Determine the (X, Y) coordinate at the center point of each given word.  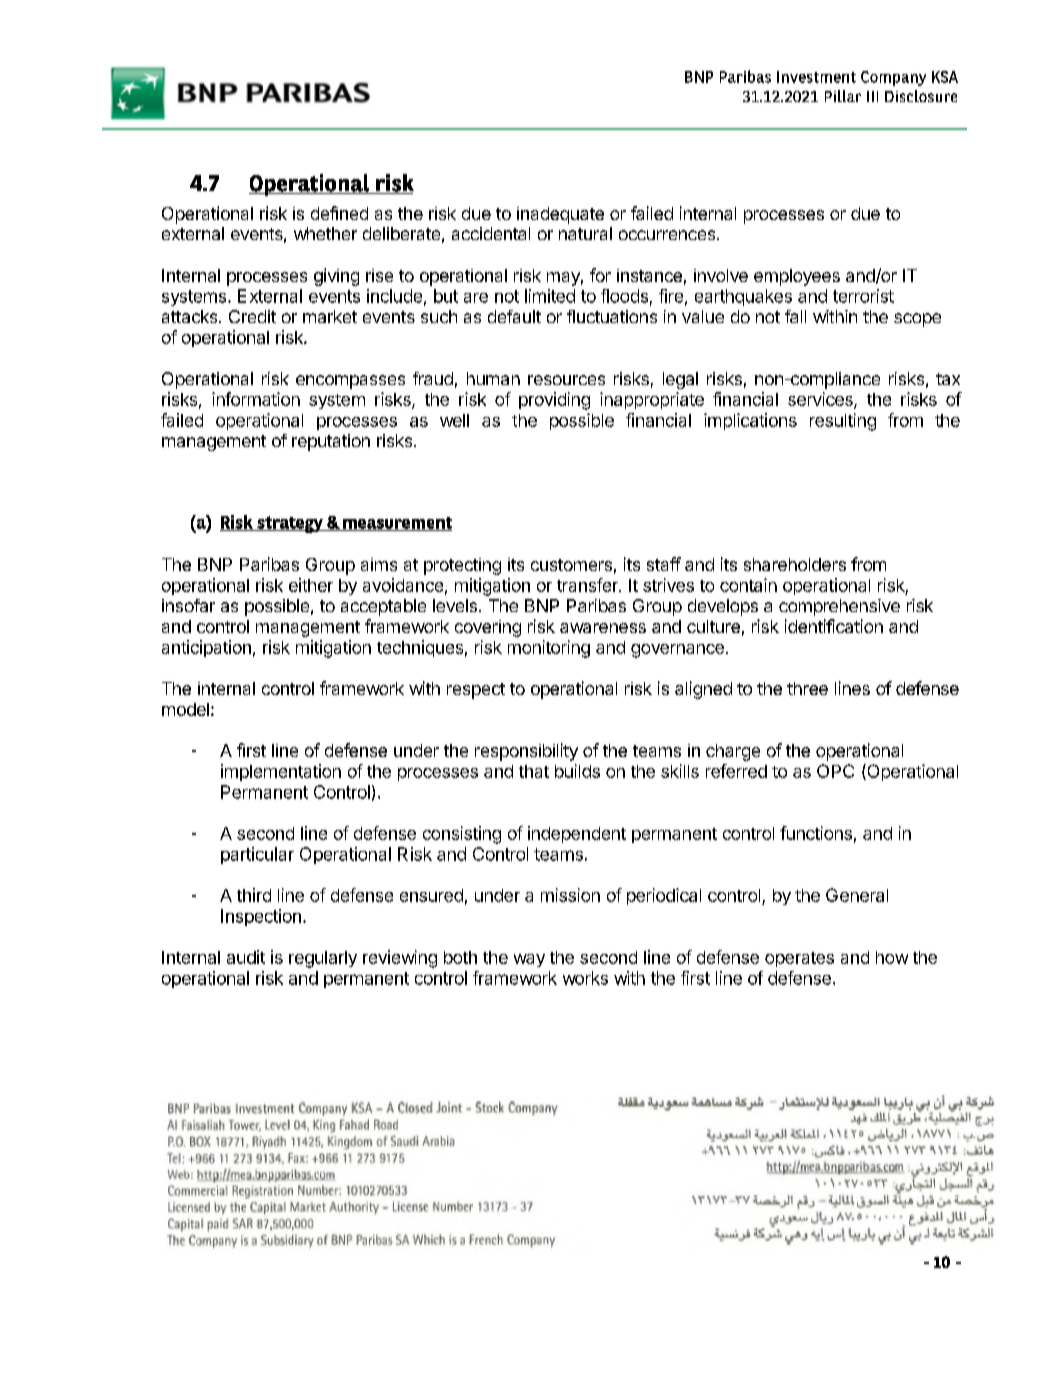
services (821, 400)
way (529, 960)
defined (339, 213)
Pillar (843, 96)
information (256, 399)
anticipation (206, 648)
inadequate (560, 215)
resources (566, 380)
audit (246, 957)
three (807, 688)
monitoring (549, 649)
